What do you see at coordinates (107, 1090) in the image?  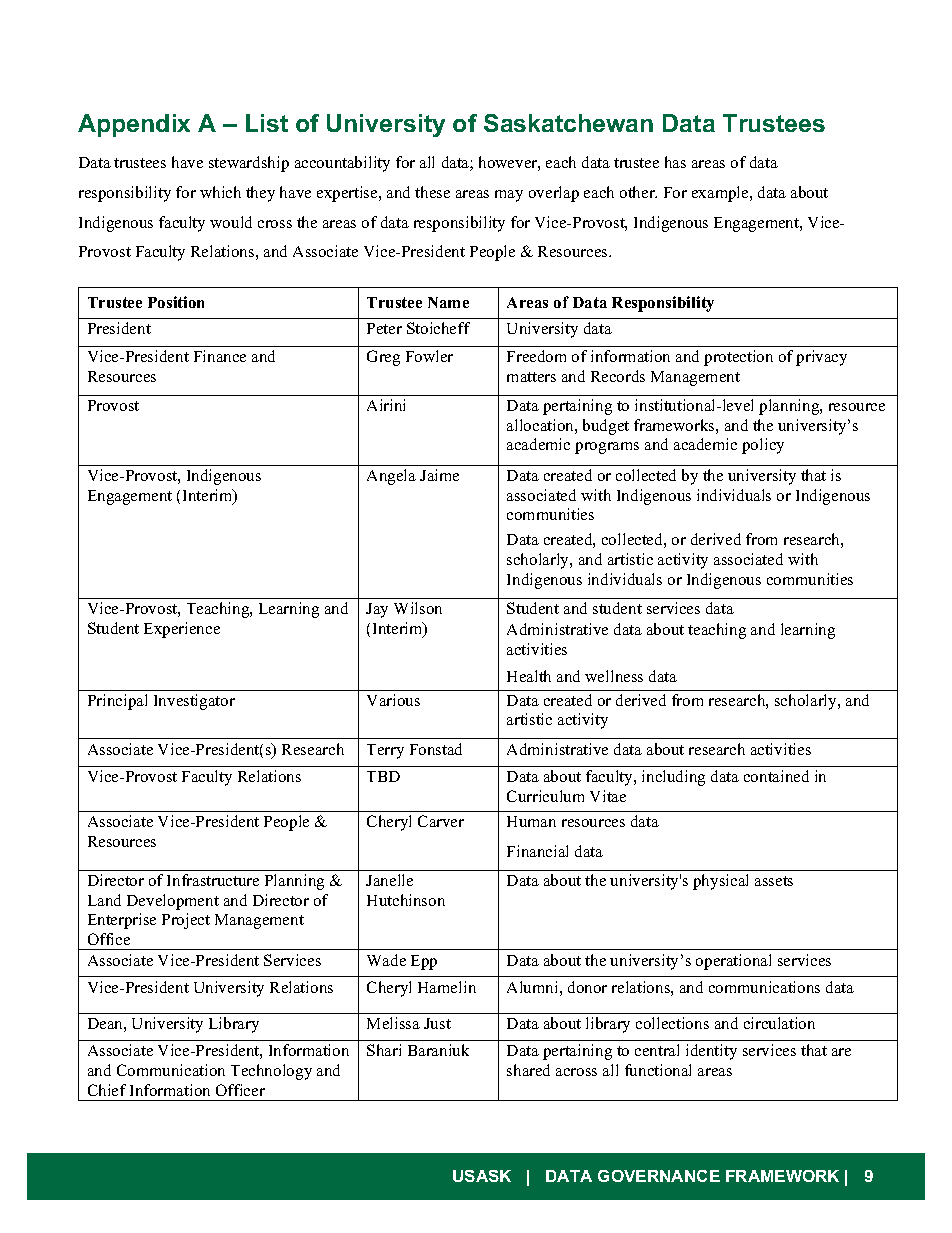 I see `Chief` at bounding box center [107, 1090].
